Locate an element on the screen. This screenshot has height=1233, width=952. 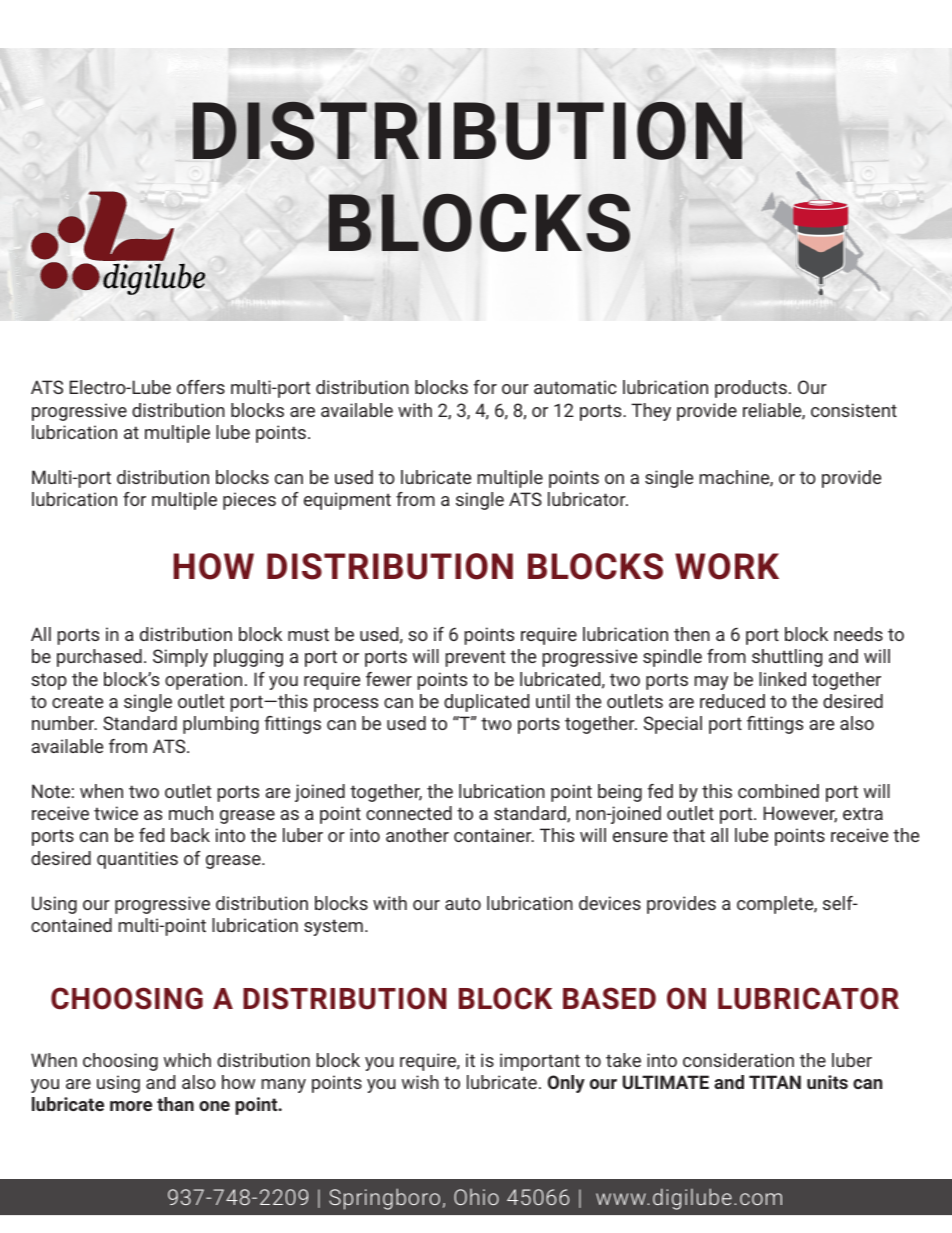
twice is located at coordinates (116, 813).
